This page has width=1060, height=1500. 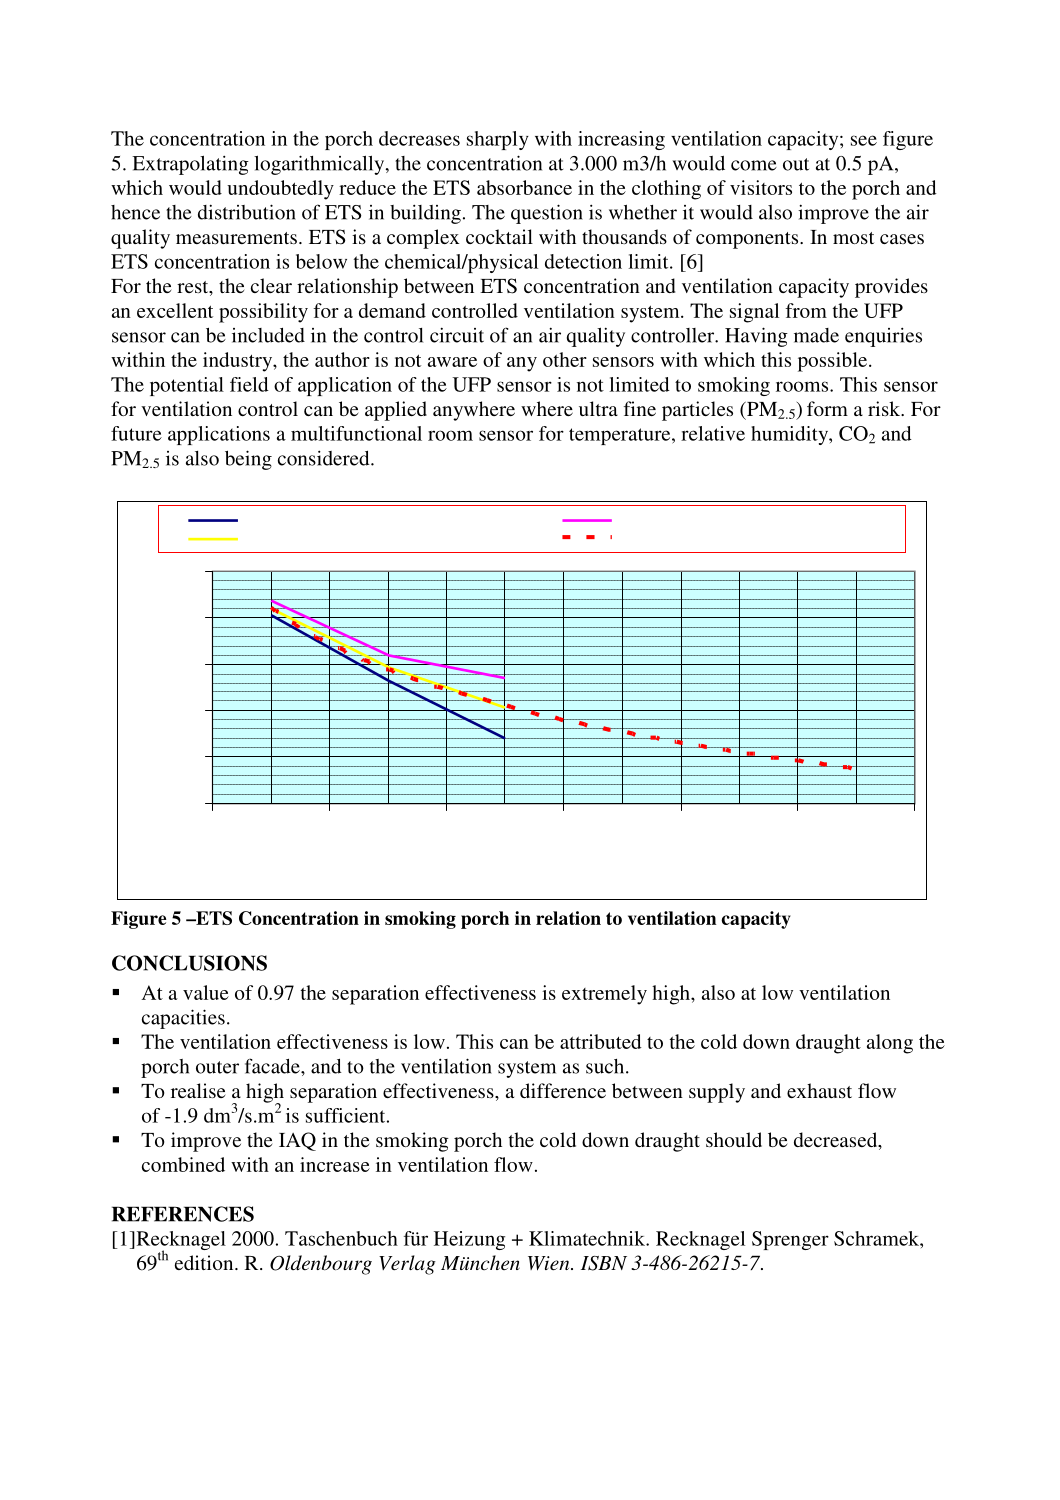 What do you see at coordinates (248, 460) in the page?
I see `being` at bounding box center [248, 460].
